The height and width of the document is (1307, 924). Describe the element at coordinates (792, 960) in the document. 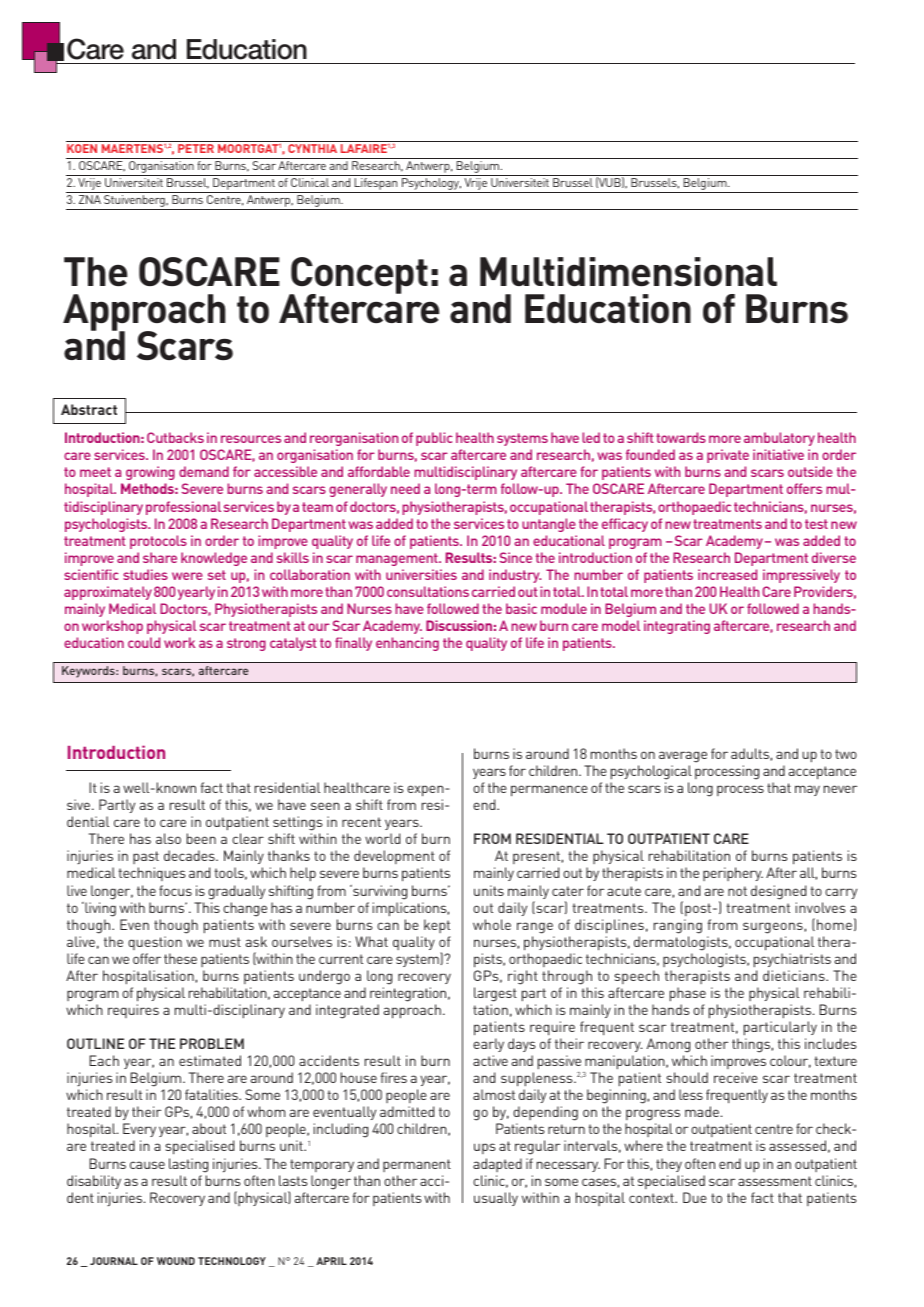

I see `psychiatrists` at that location.
